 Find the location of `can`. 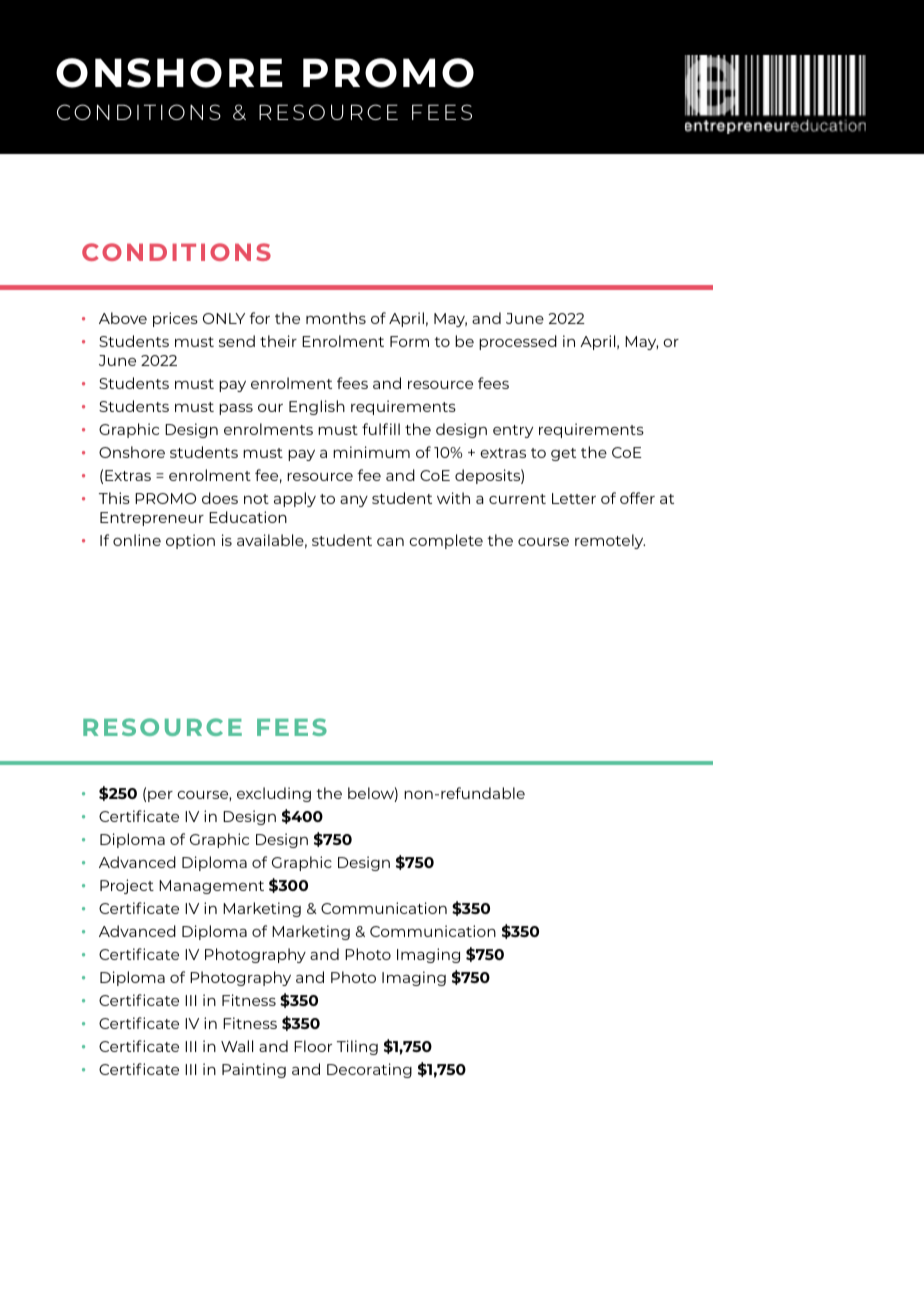

can is located at coordinates (390, 542).
